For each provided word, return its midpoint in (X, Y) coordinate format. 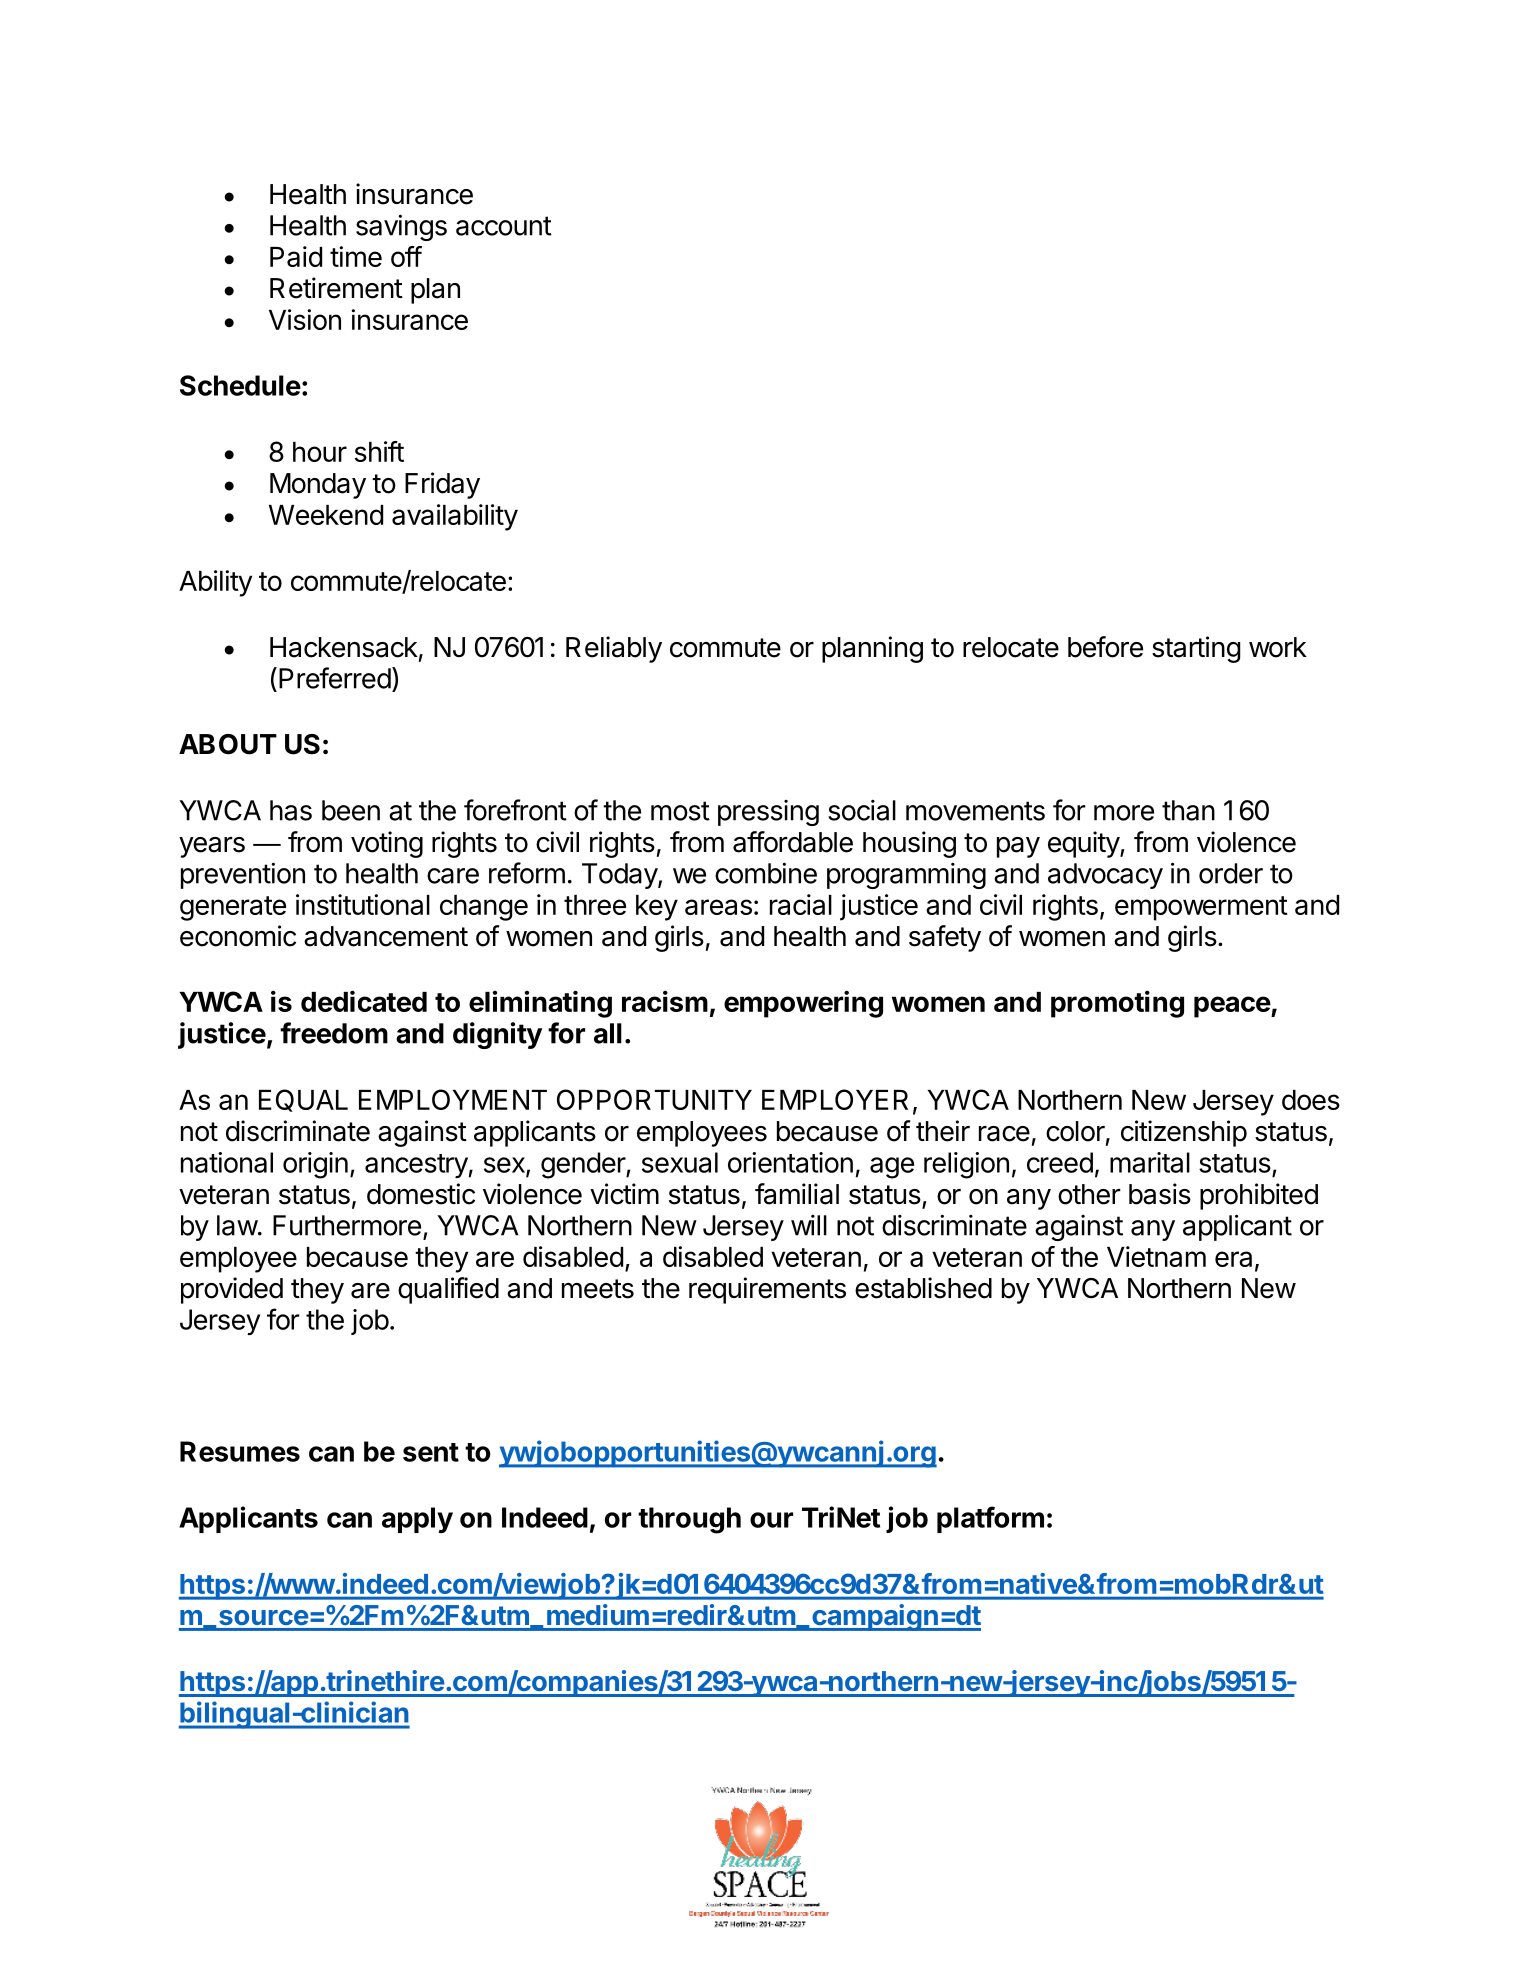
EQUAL (303, 1100)
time (356, 256)
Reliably (614, 649)
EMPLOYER (835, 1099)
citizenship (1184, 1133)
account (504, 226)
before (1105, 647)
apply (417, 1520)
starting (1196, 649)
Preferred (335, 678)
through (689, 1520)
